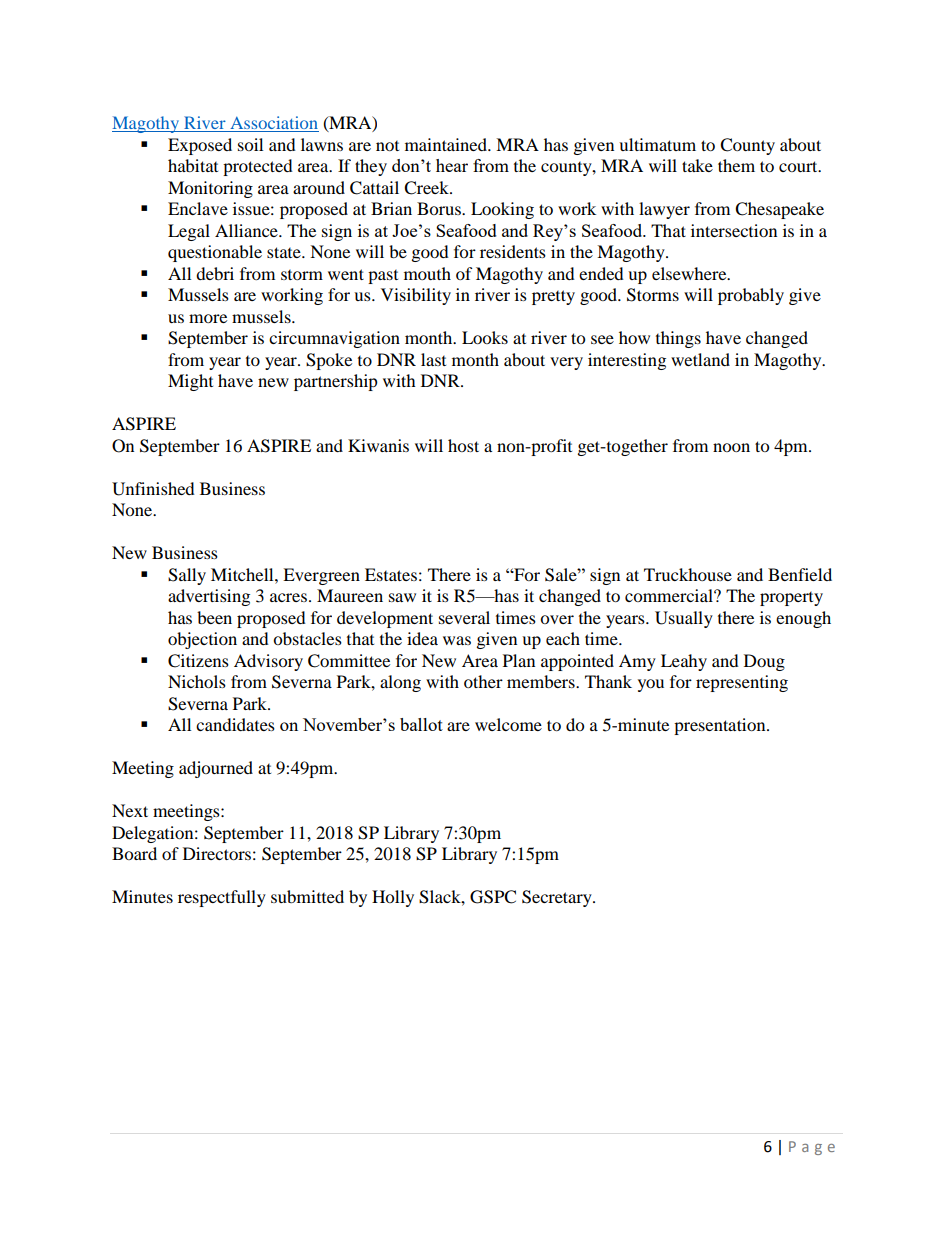 This screenshot has width=952, height=1233. I want to click on noon, so click(731, 447).
